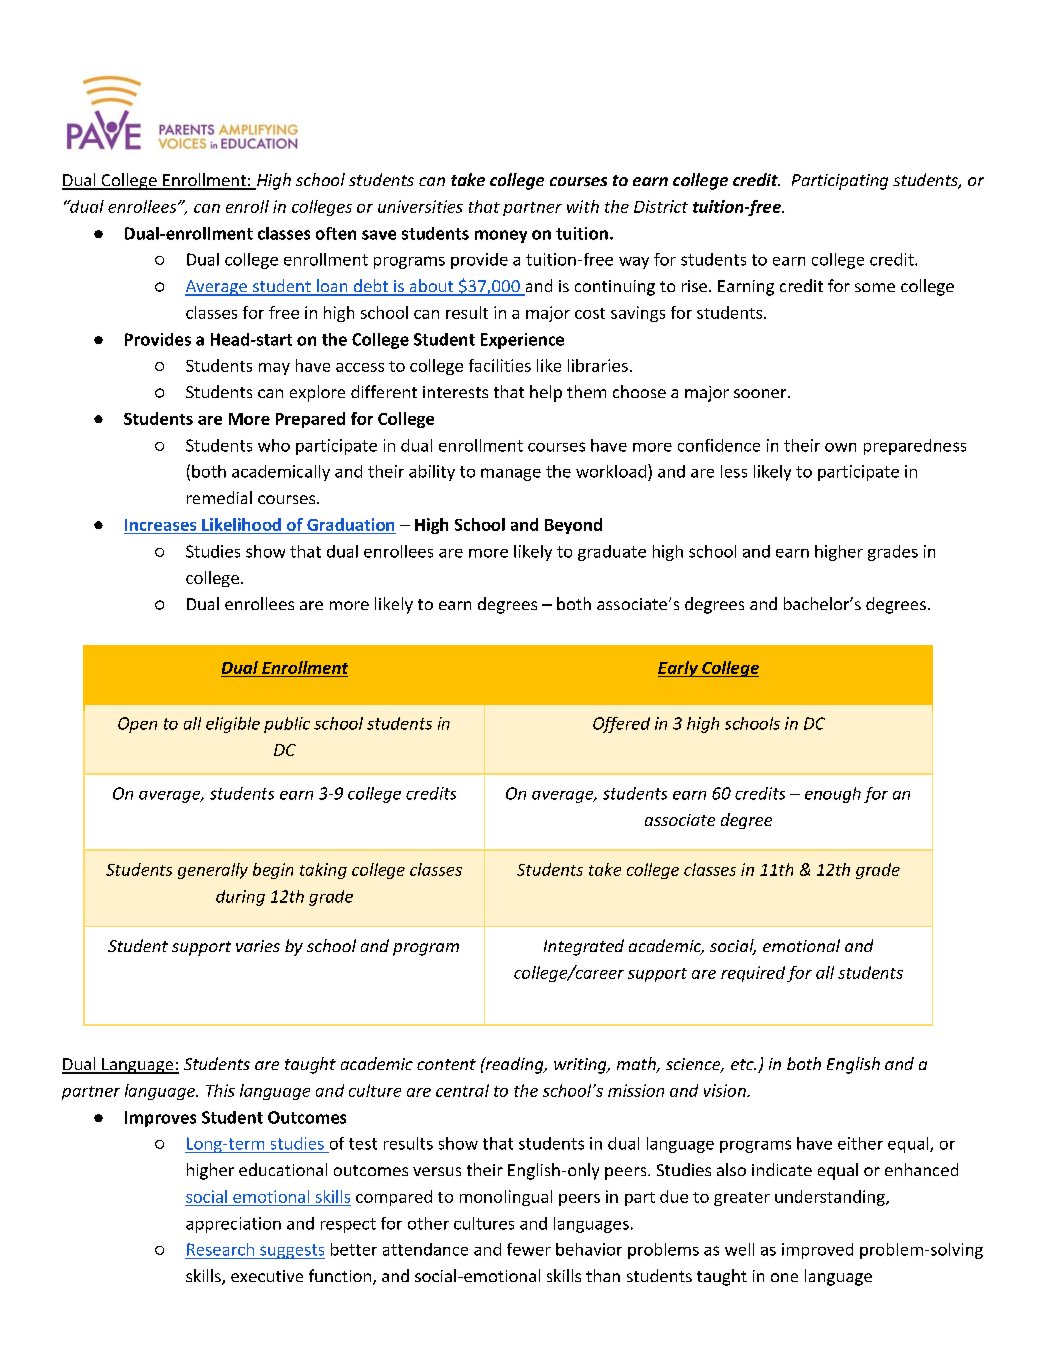  Describe the element at coordinates (621, 725) in the screenshot. I see `Offered` at that location.
